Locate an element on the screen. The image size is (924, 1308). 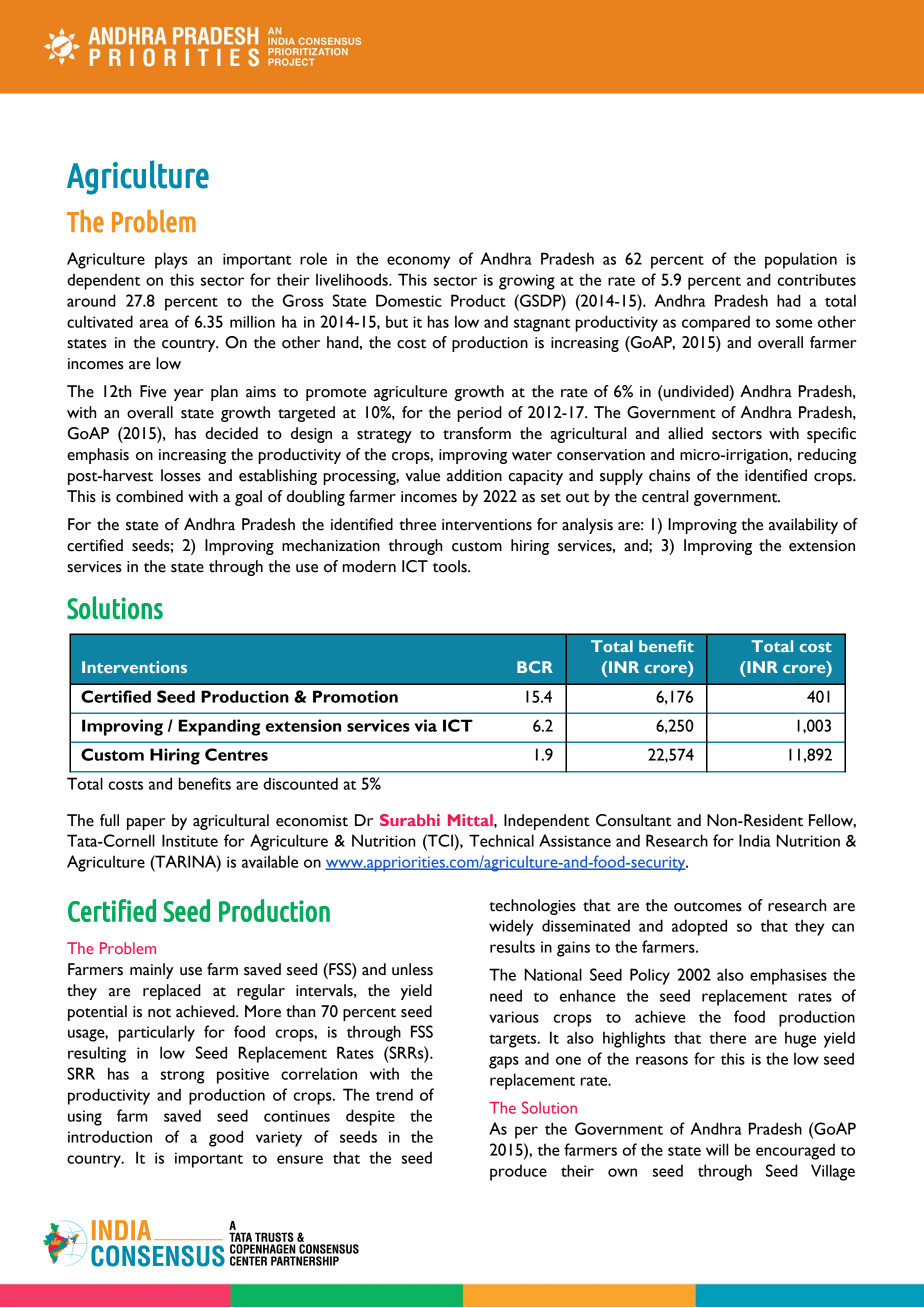
will is located at coordinates (717, 1149).
